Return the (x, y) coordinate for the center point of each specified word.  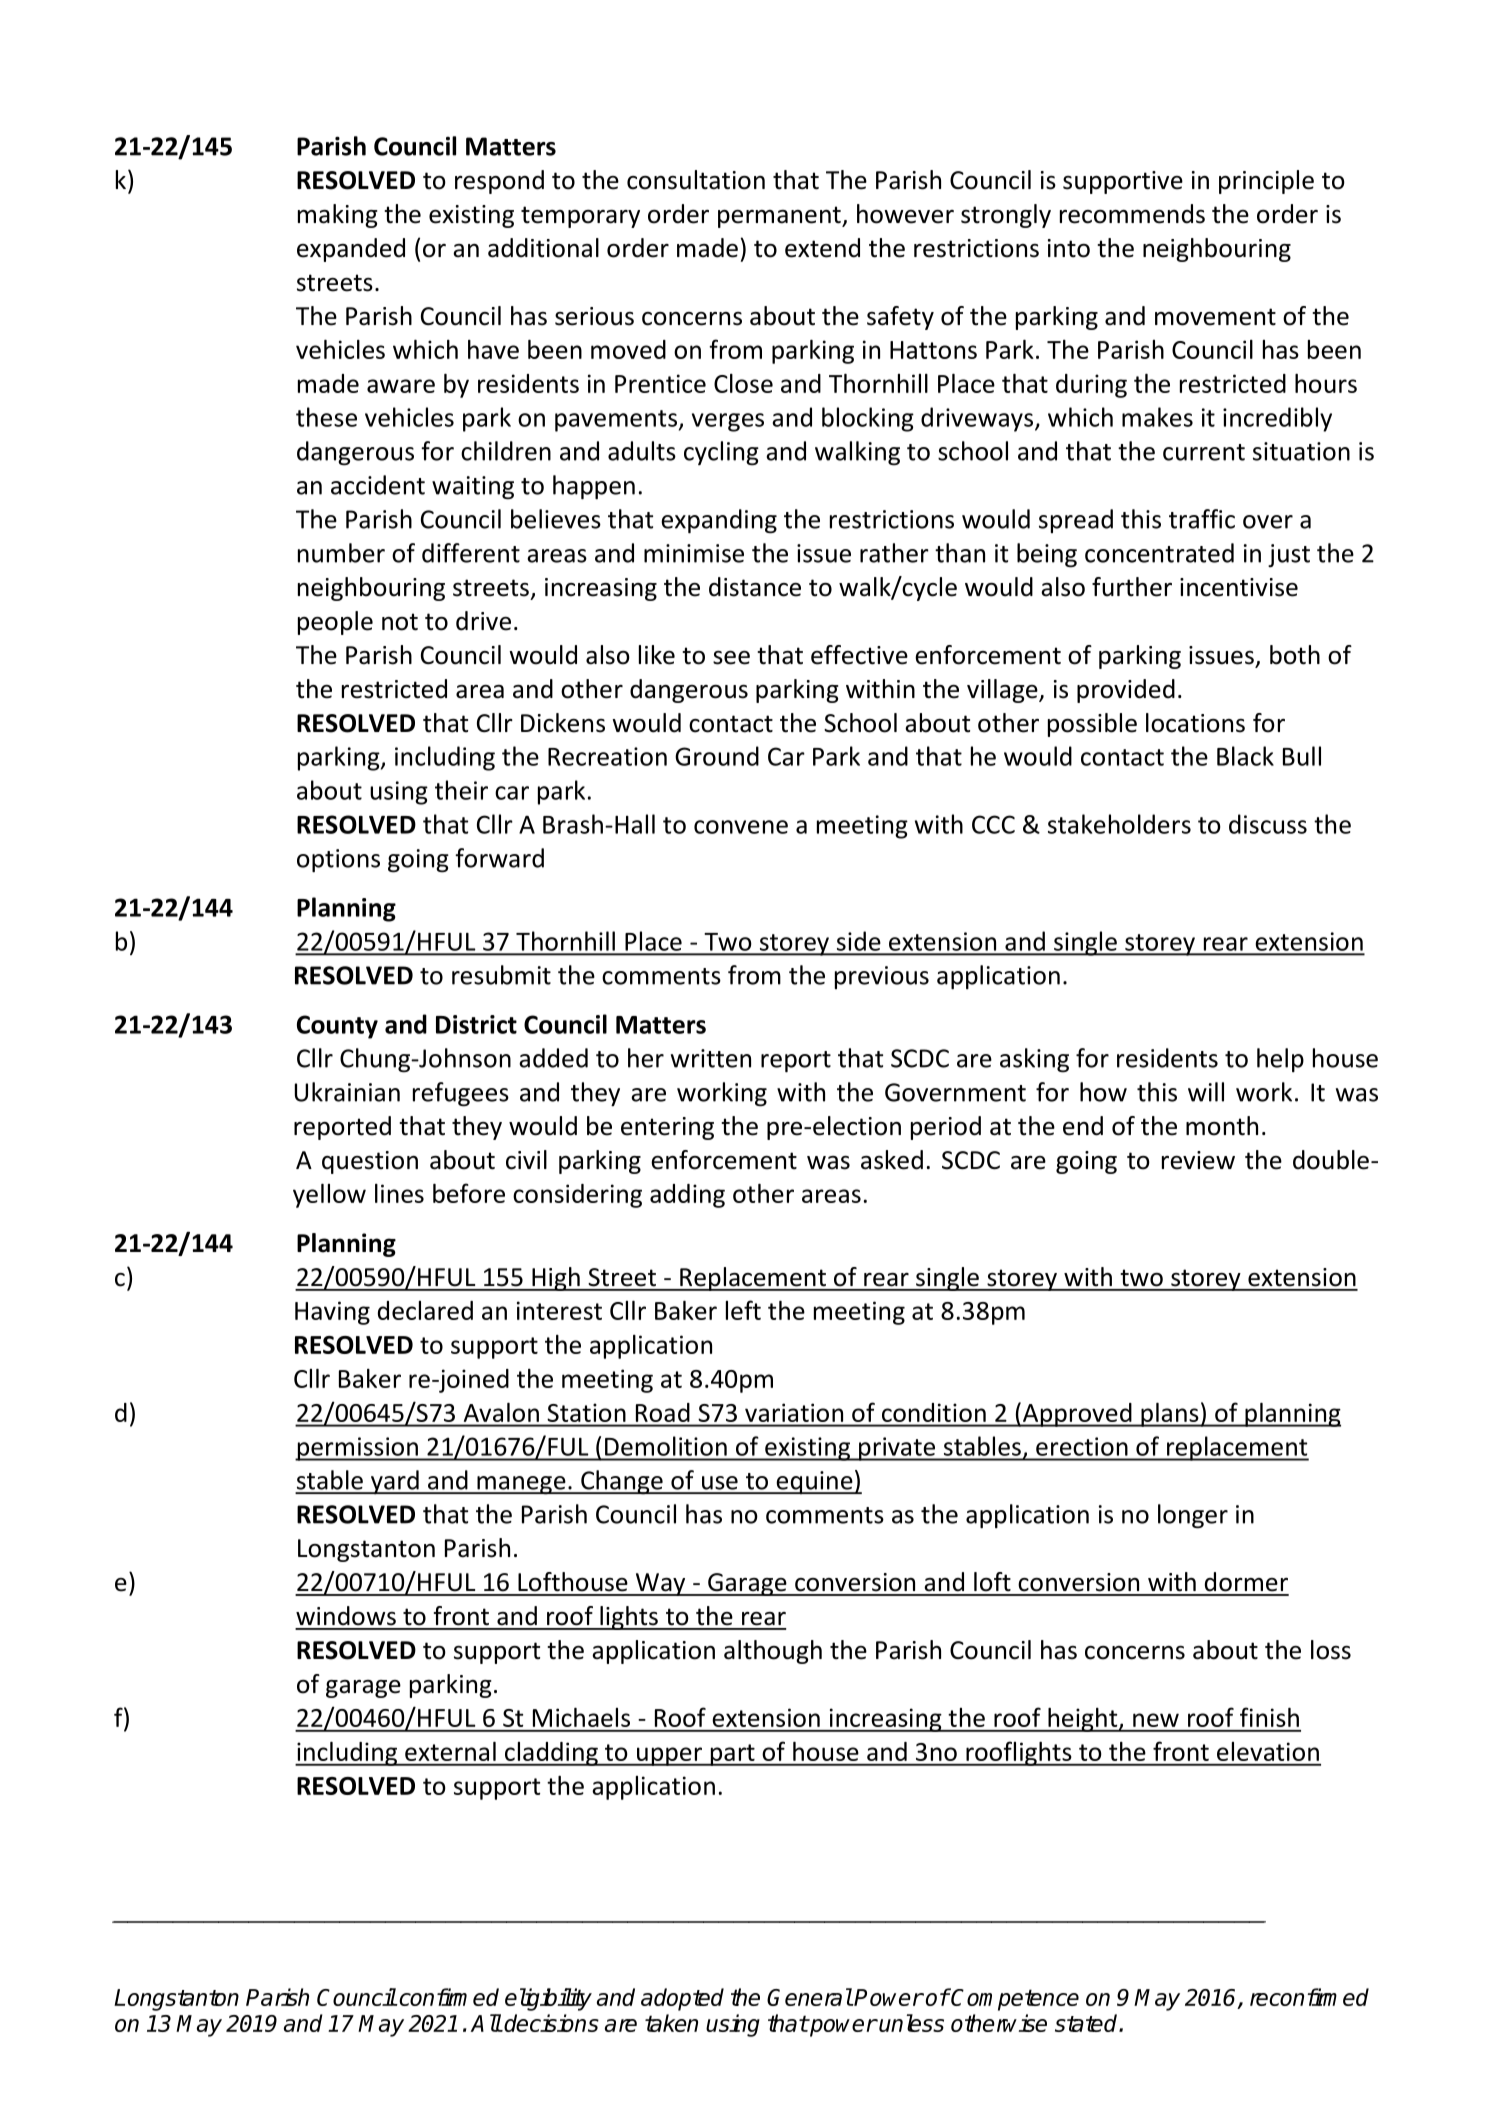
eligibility (548, 1999)
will (1206, 1092)
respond (499, 182)
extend (822, 248)
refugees (461, 1094)
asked (892, 1160)
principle (1266, 182)
